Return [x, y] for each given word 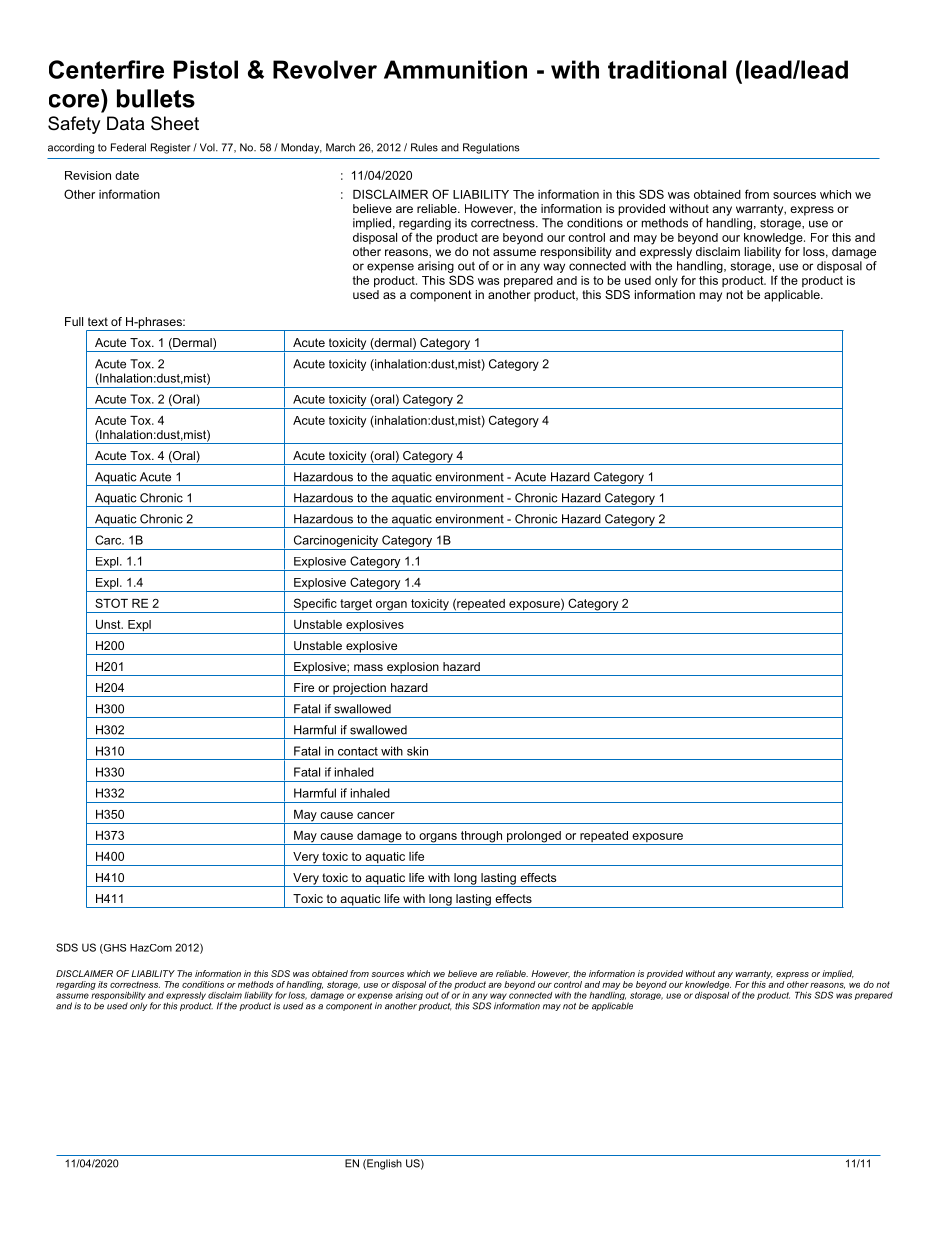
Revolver [325, 69]
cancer [376, 815]
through [481, 838]
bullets [156, 98]
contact [358, 751]
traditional [667, 69]
